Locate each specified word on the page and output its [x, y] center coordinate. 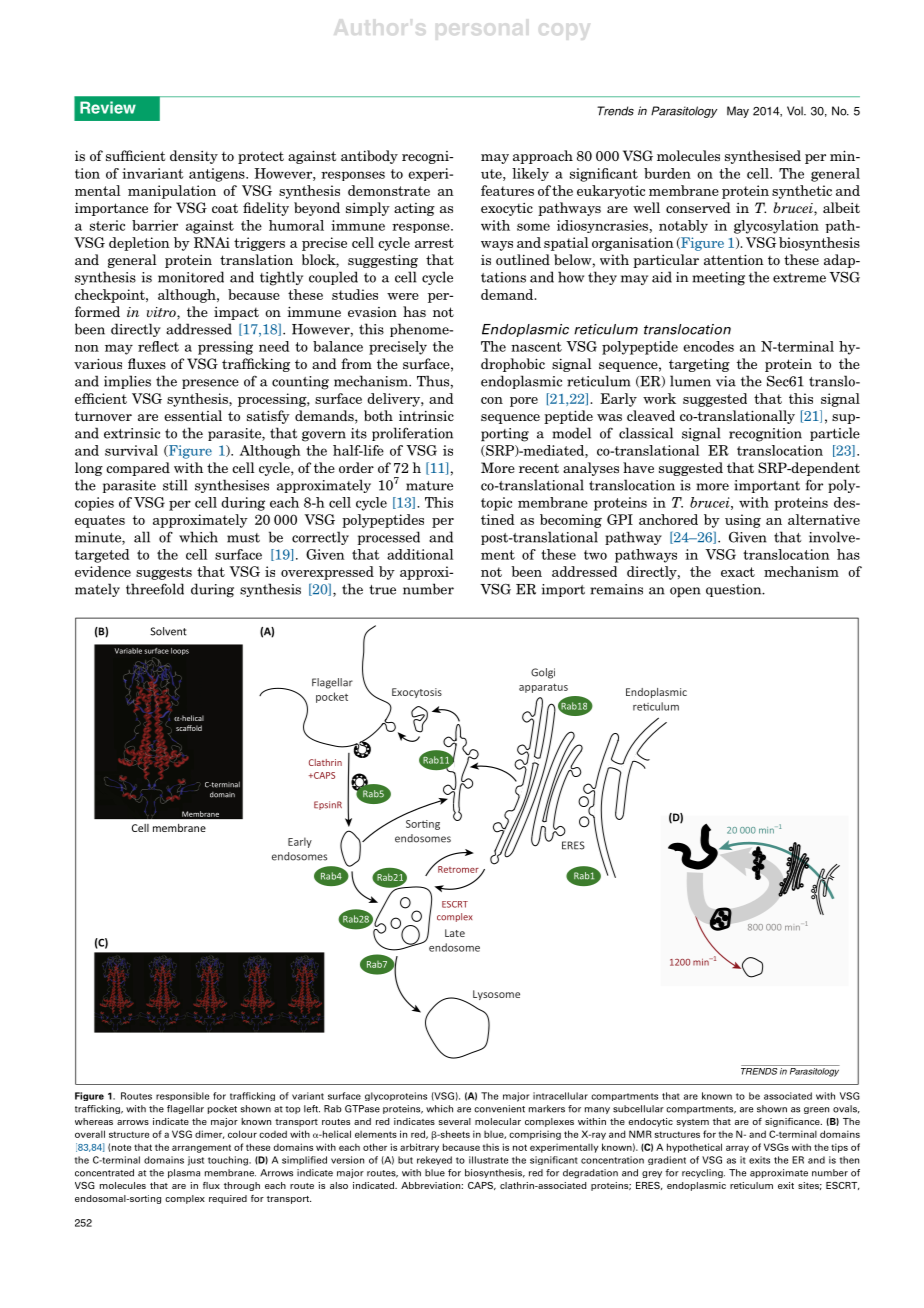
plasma [184, 1173]
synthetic [802, 192]
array [737, 1149]
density [194, 157]
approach [543, 157]
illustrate [488, 1160]
